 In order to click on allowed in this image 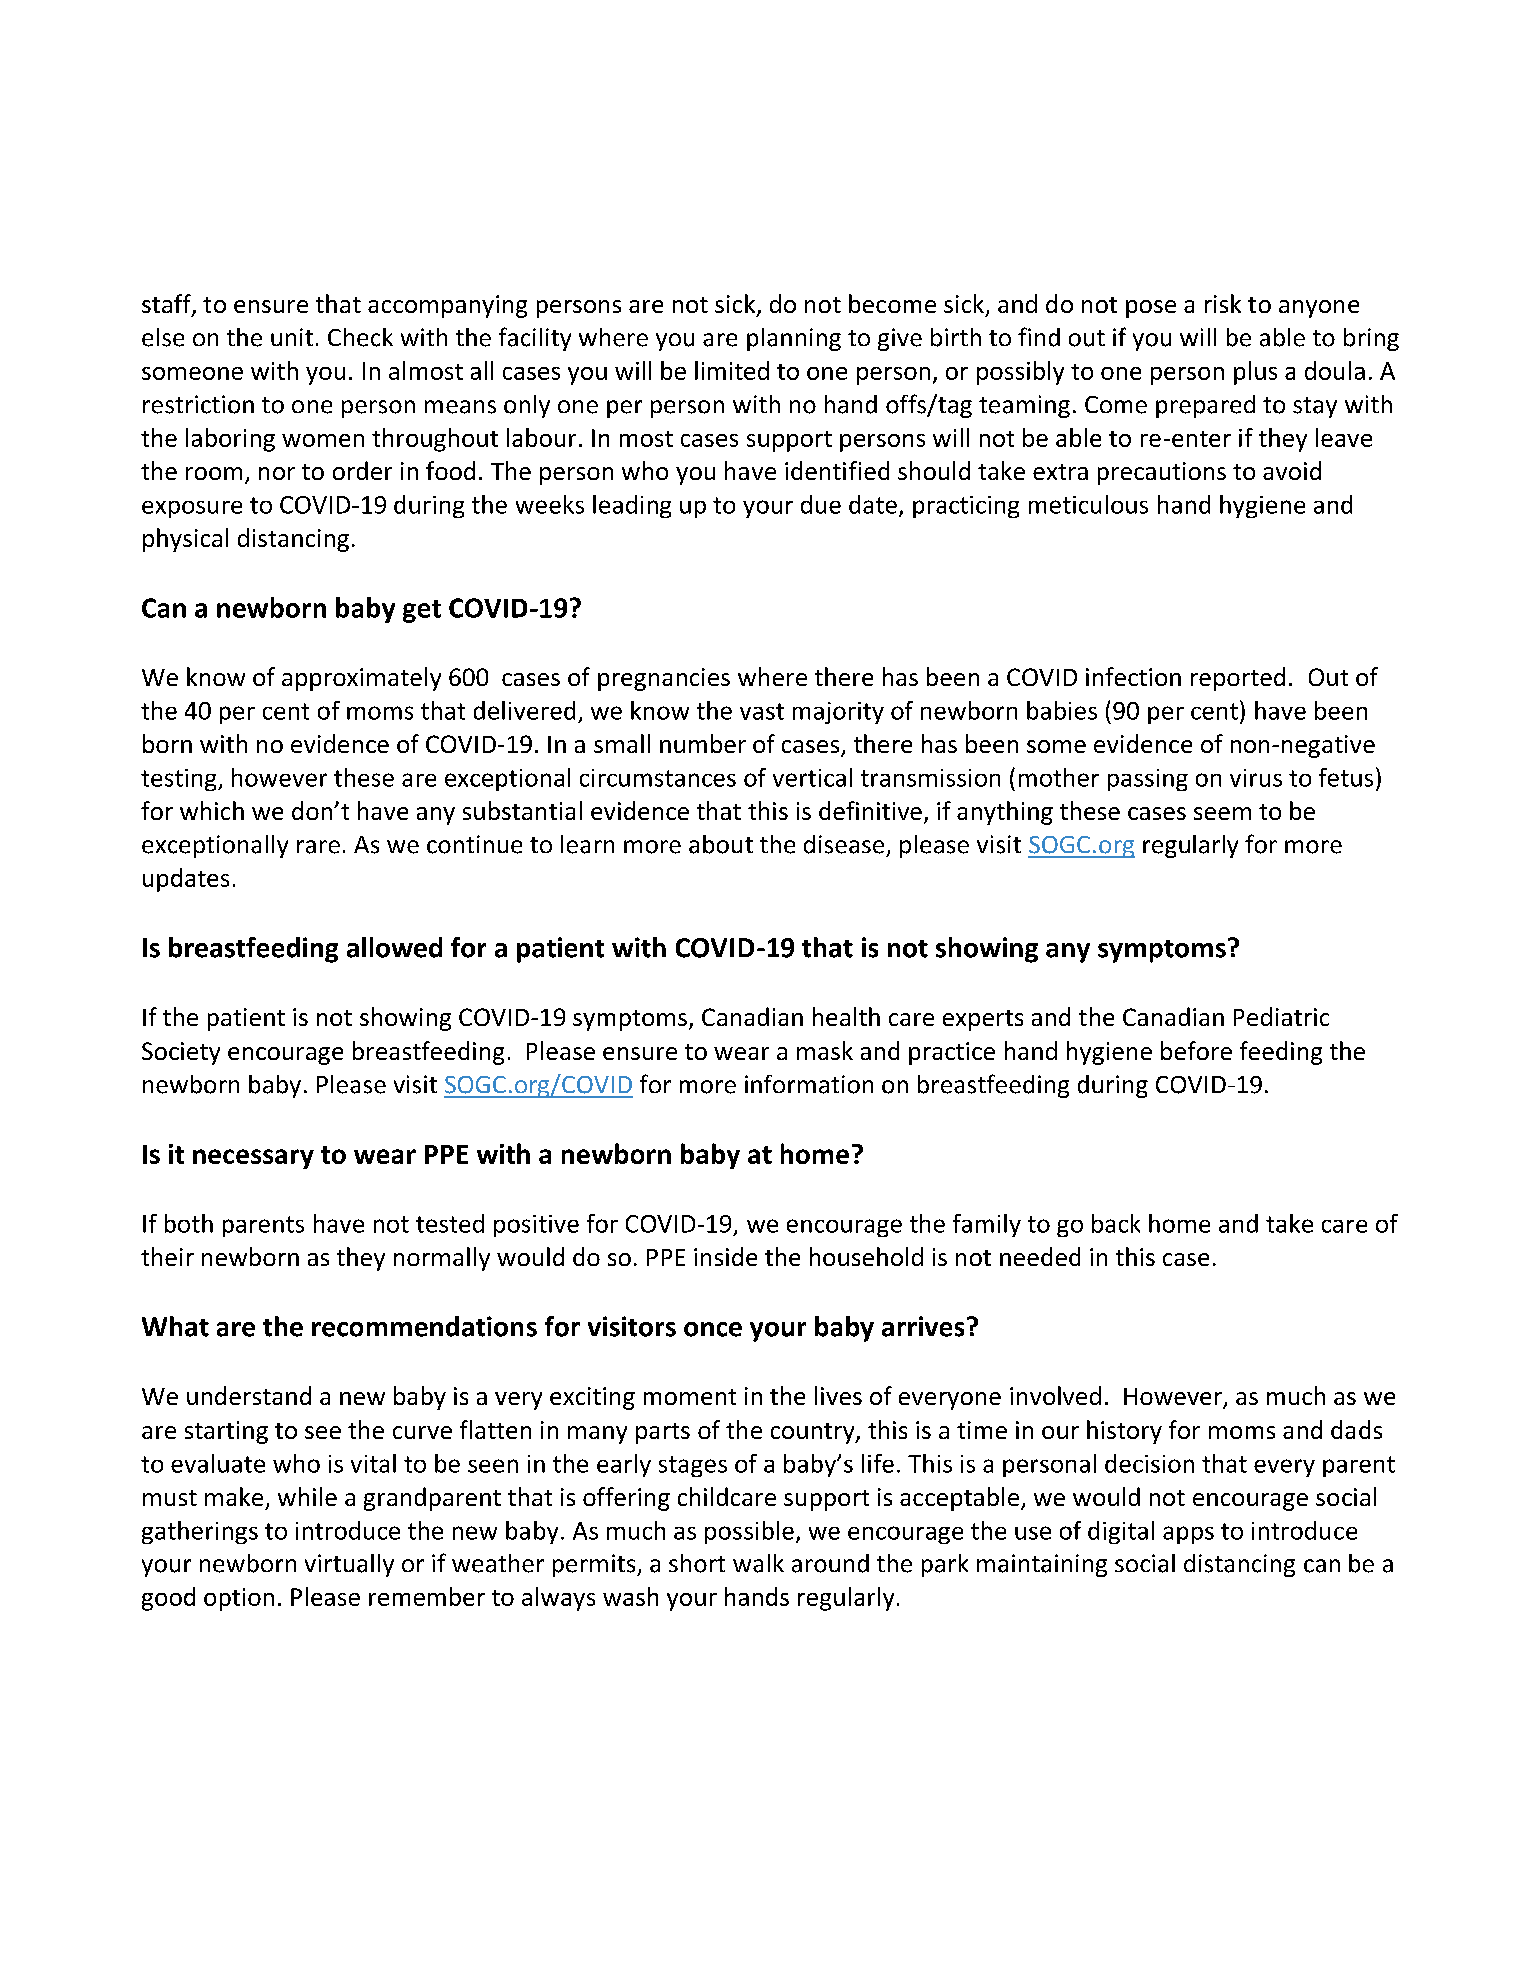, I will do `click(394, 947)`.
